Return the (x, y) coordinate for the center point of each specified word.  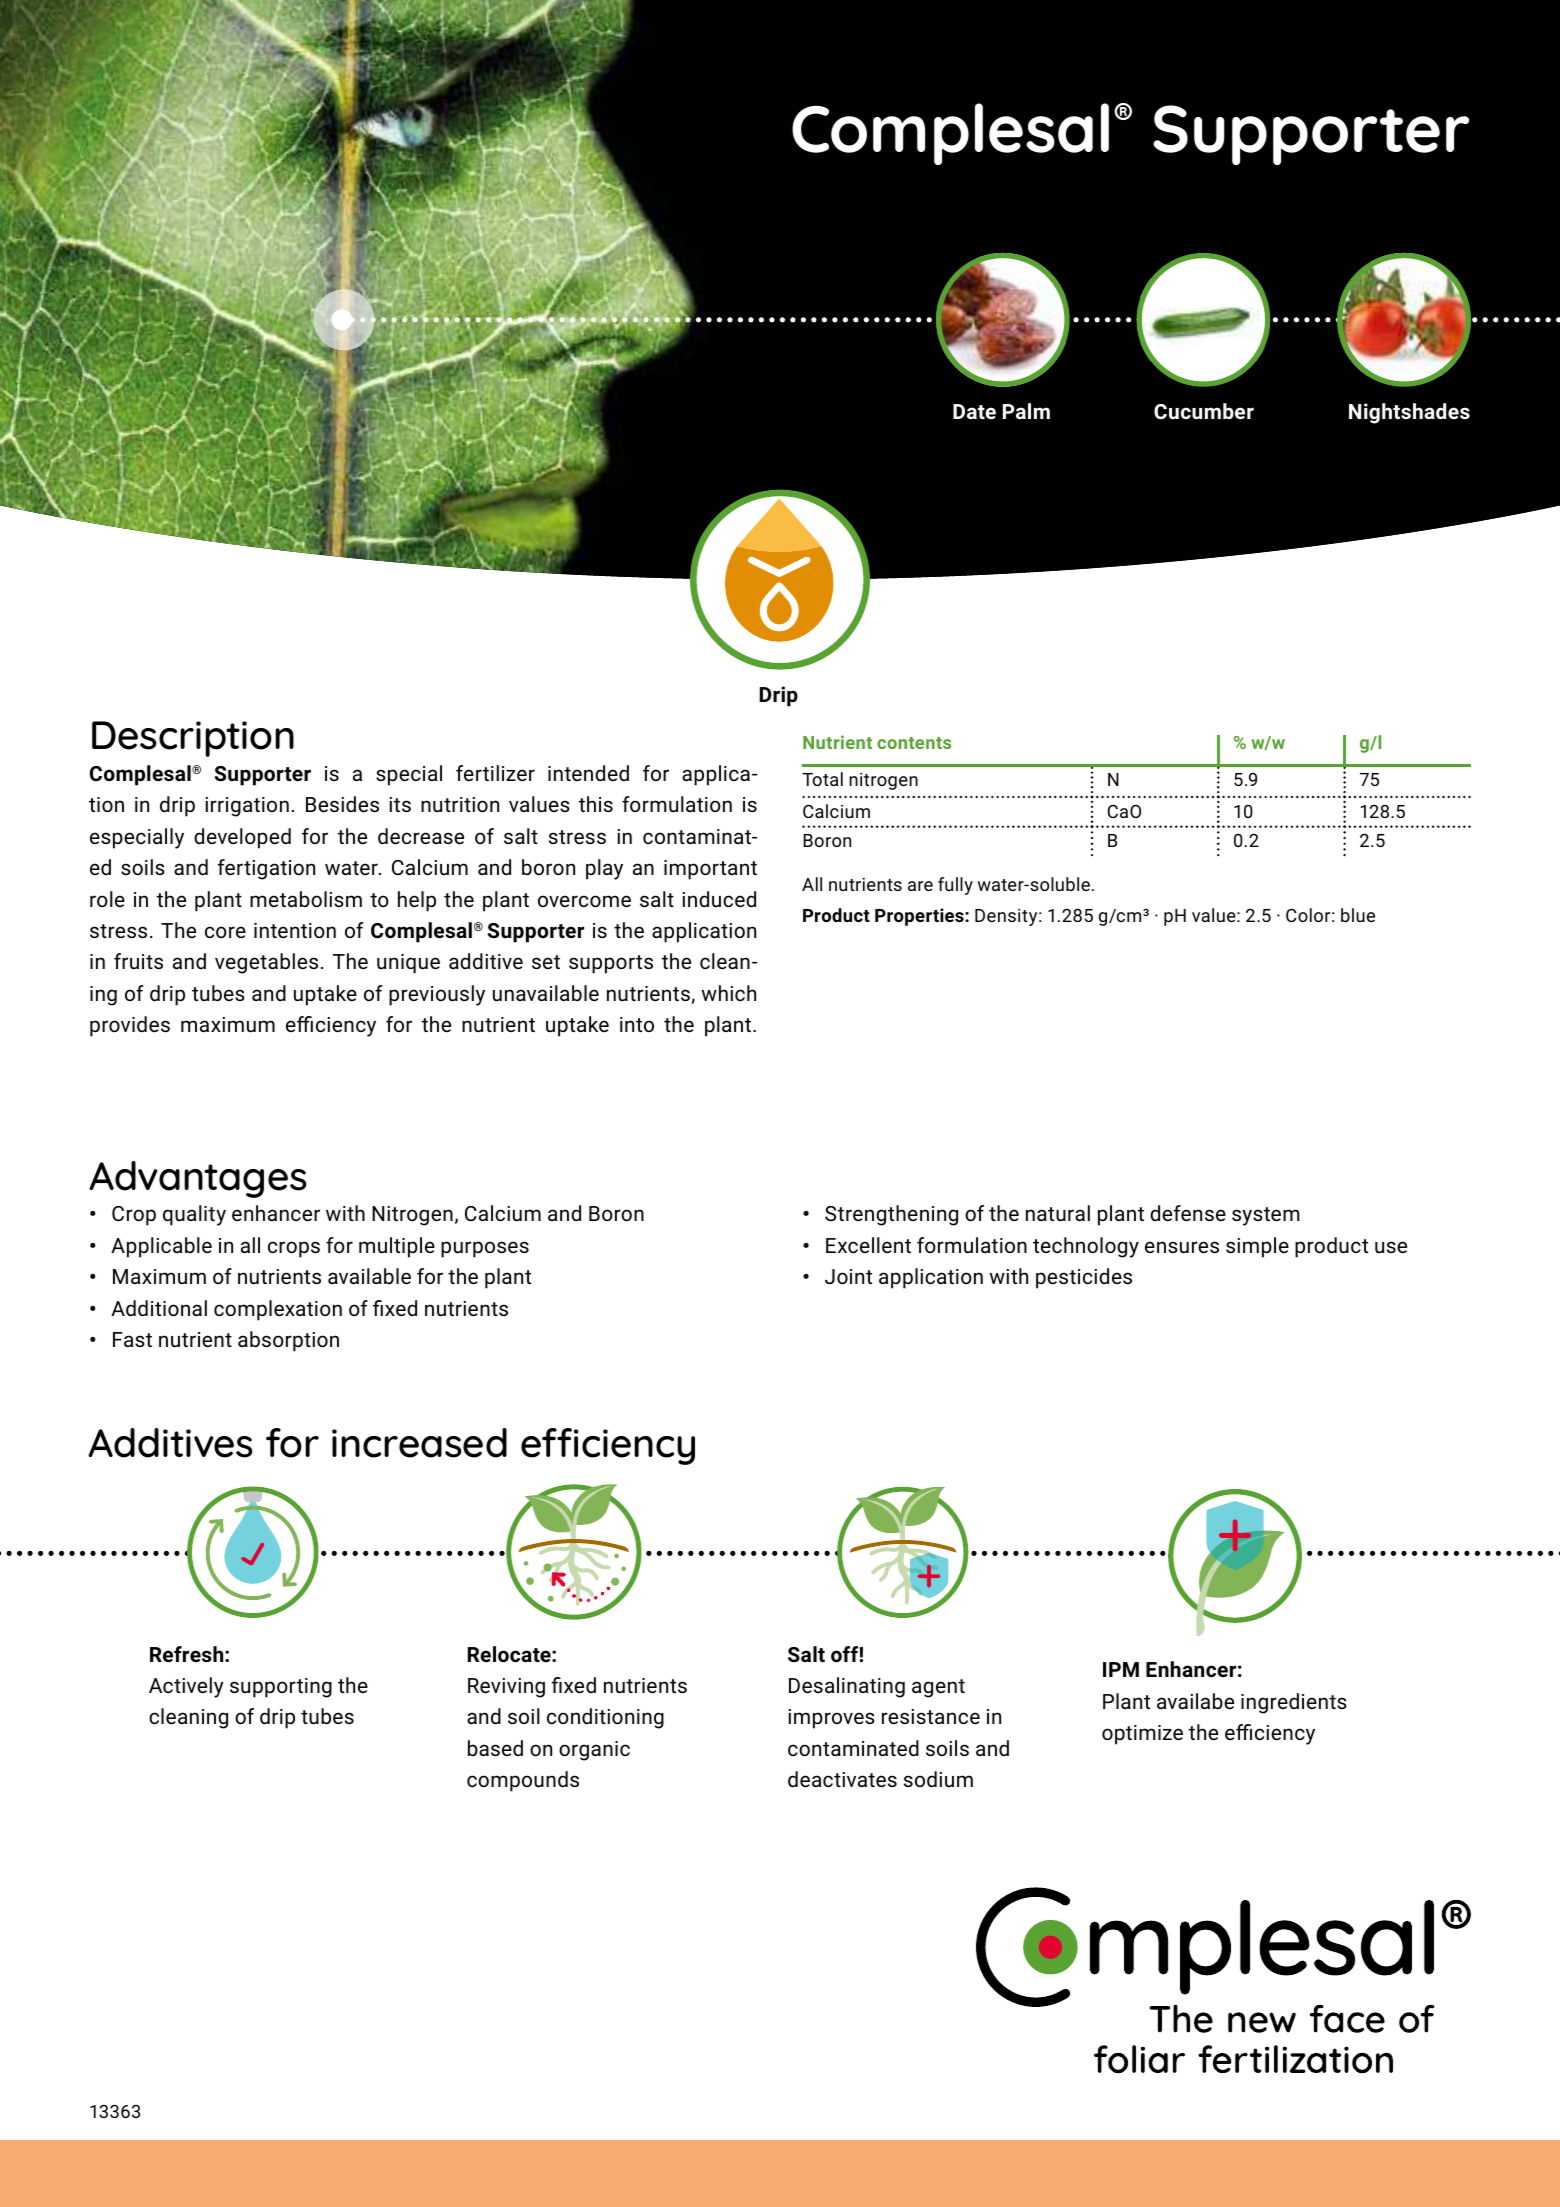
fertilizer (495, 773)
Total (822, 779)
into (637, 1024)
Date (974, 411)
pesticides (1084, 1278)
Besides (342, 804)
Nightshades (1409, 413)
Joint (848, 1276)
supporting (281, 1688)
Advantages (198, 1179)
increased (419, 1443)
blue (1358, 915)
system (1266, 1216)
